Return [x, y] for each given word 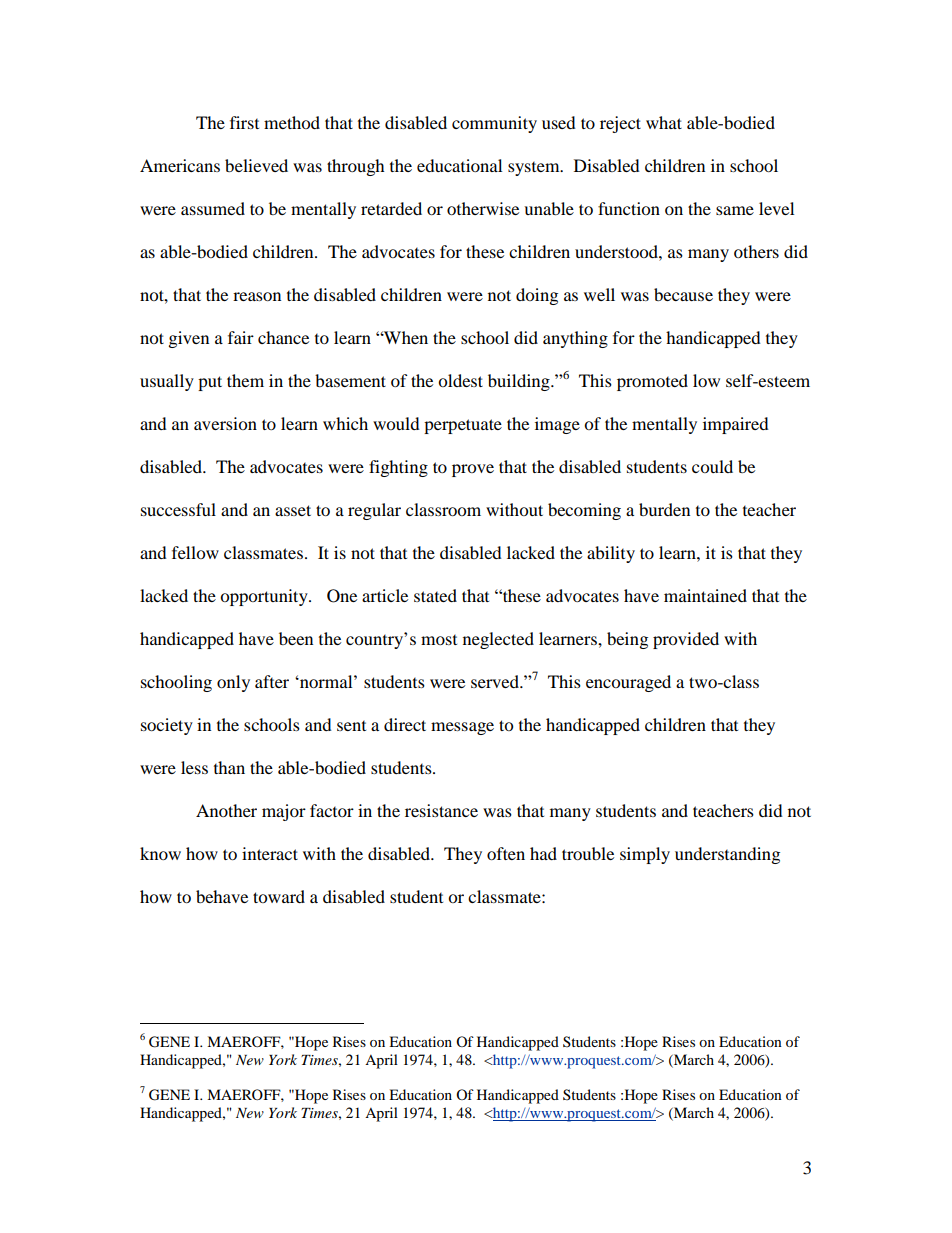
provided [686, 640]
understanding [727, 855]
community [494, 124]
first [244, 122]
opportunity [265, 597]
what [664, 122]
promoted [652, 382]
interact [270, 853]
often [506, 853]
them [245, 380]
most [439, 640]
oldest [460, 380]
